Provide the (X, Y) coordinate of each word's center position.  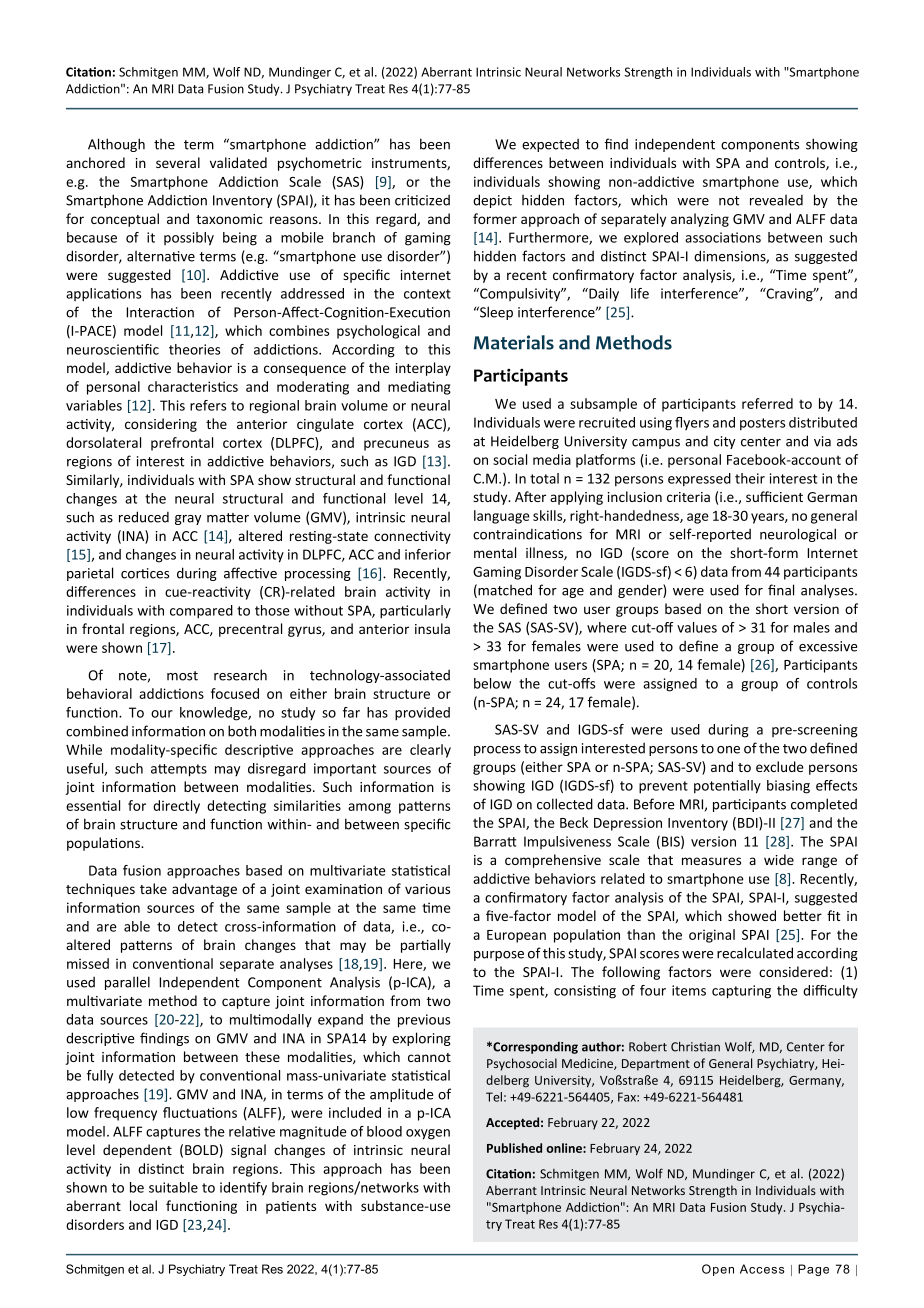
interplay (423, 369)
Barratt (495, 841)
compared (201, 612)
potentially (727, 787)
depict (492, 201)
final (781, 590)
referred (767, 403)
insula (432, 628)
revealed (776, 200)
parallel (127, 983)
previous (424, 1021)
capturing (741, 992)
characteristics (193, 386)
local (143, 1205)
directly (176, 807)
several (178, 162)
